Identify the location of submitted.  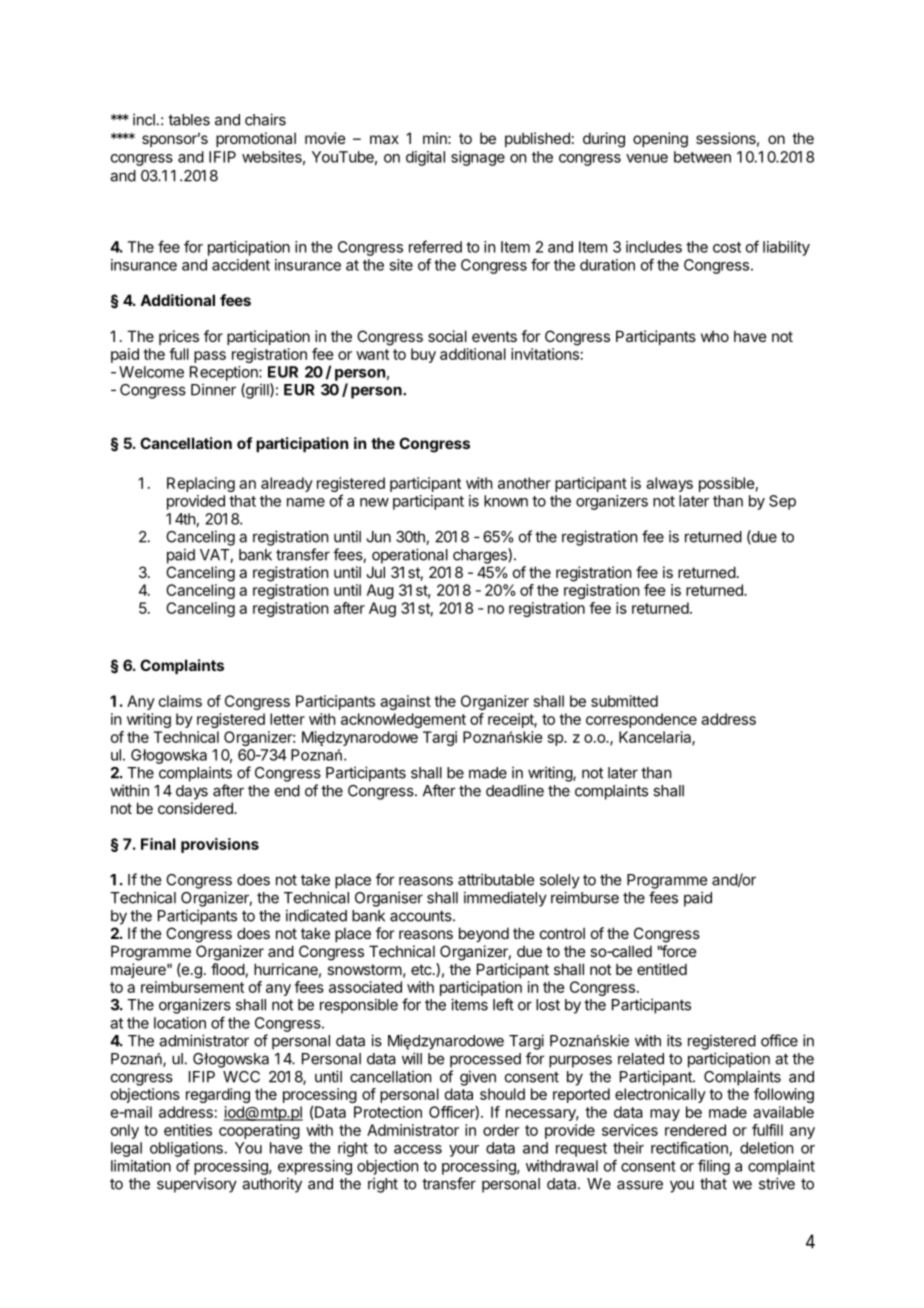
(624, 701).
